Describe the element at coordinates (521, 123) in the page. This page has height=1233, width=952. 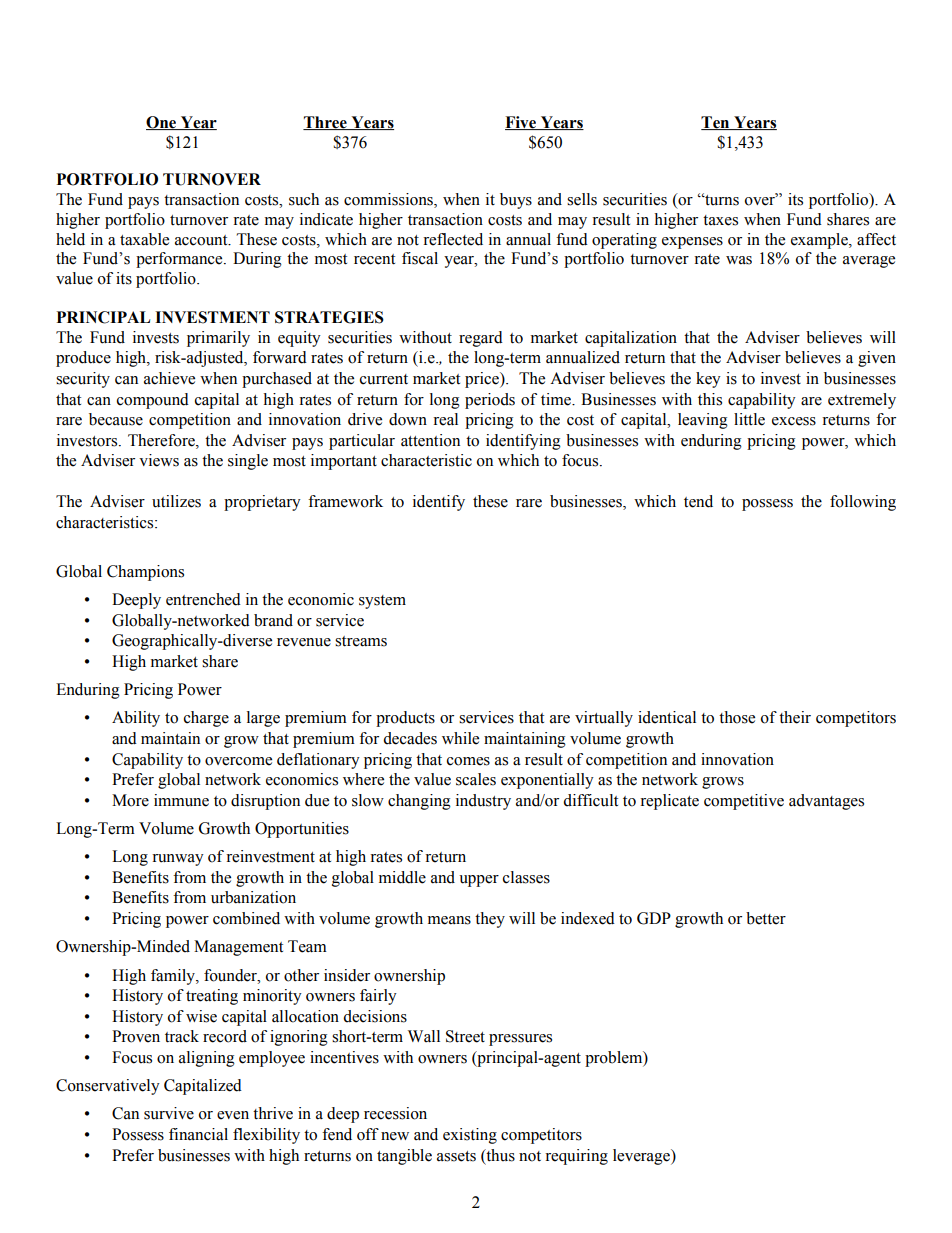
I see `Five` at that location.
